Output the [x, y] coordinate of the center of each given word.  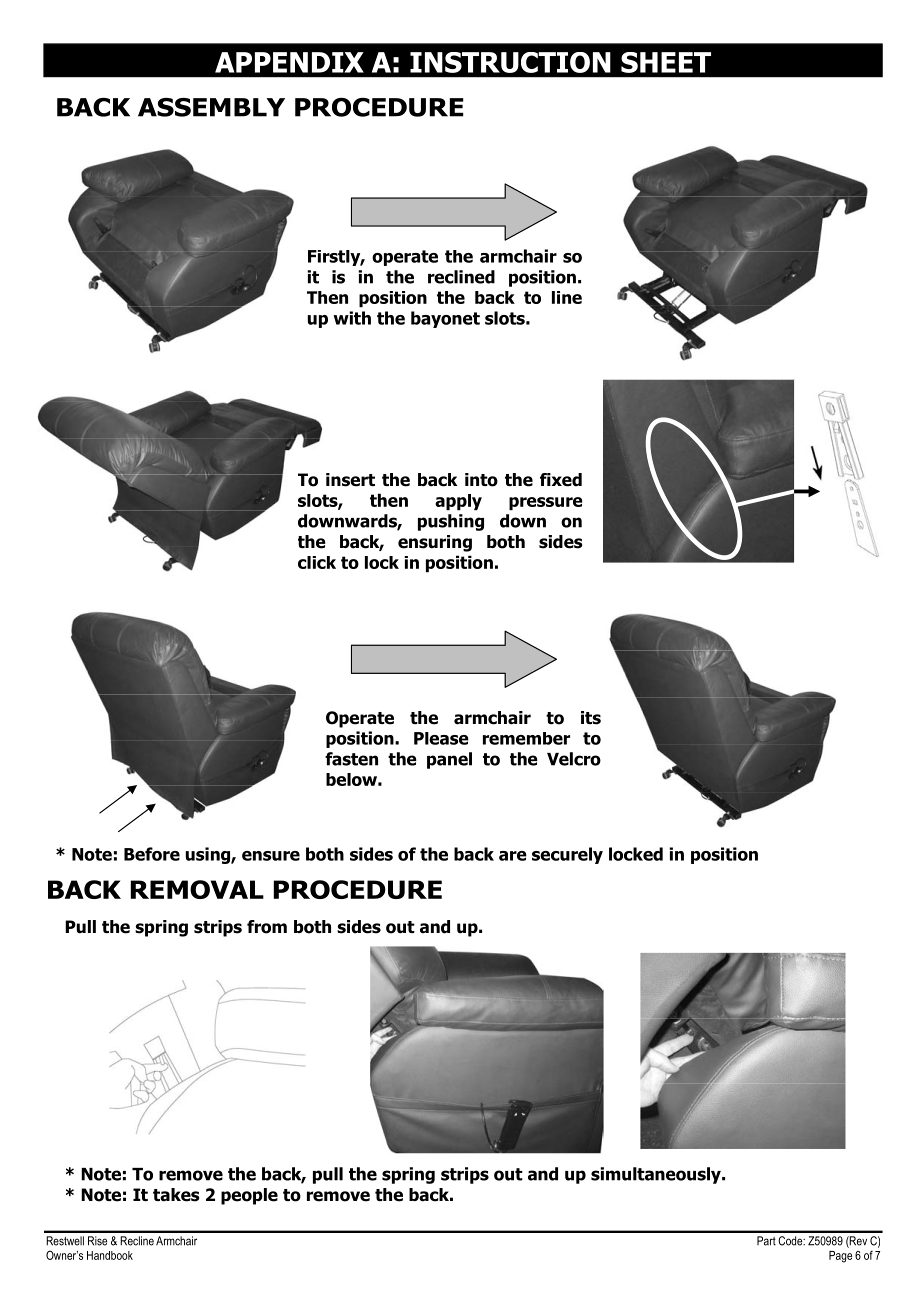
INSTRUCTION [510, 62]
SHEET [666, 62]
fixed [561, 480]
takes [176, 1195]
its [591, 718]
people [249, 1196]
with [352, 318]
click [317, 562]
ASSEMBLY [211, 107]
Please [441, 738]
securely [567, 855]
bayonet [445, 319]
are [513, 856]
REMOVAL [197, 889]
